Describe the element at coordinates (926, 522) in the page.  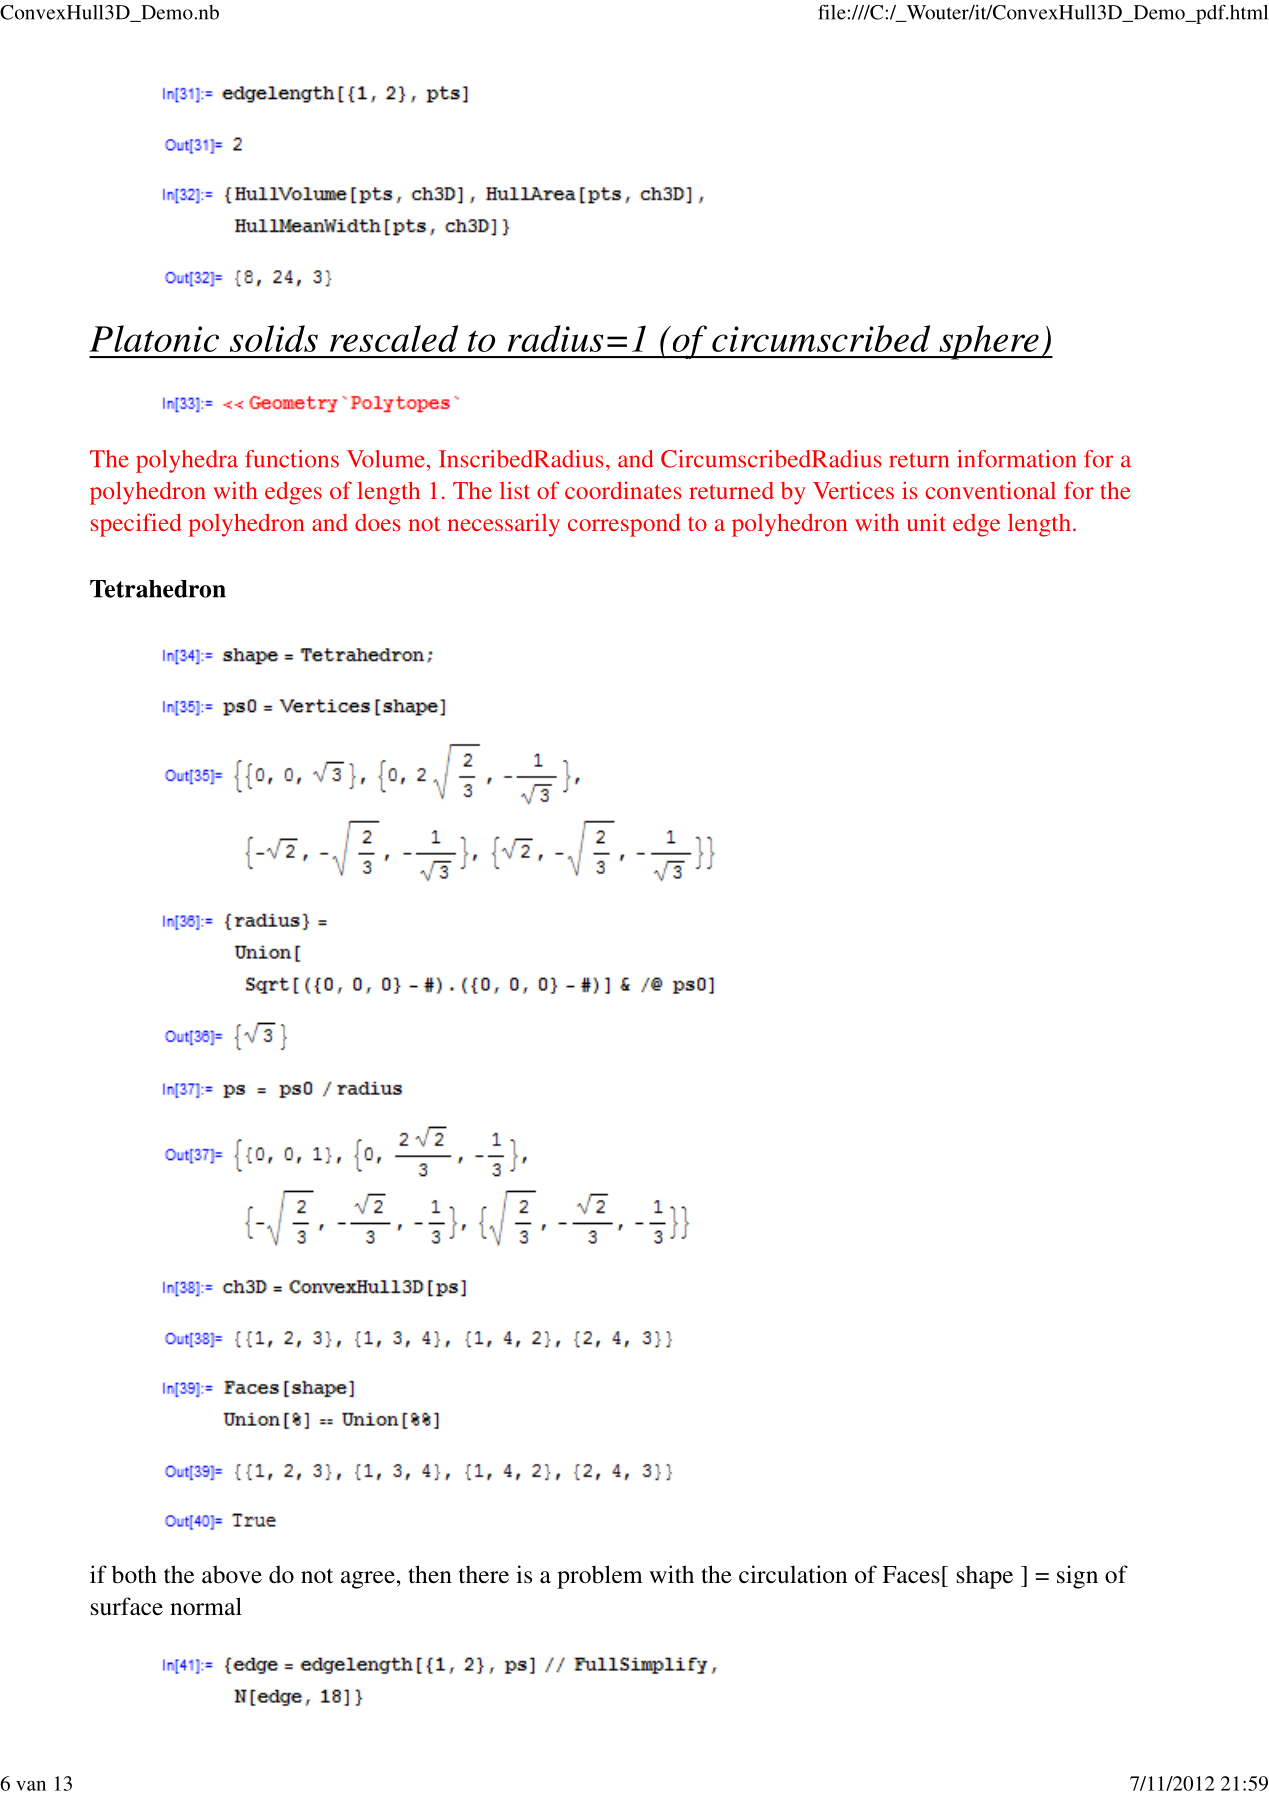
I see `unit` at that location.
